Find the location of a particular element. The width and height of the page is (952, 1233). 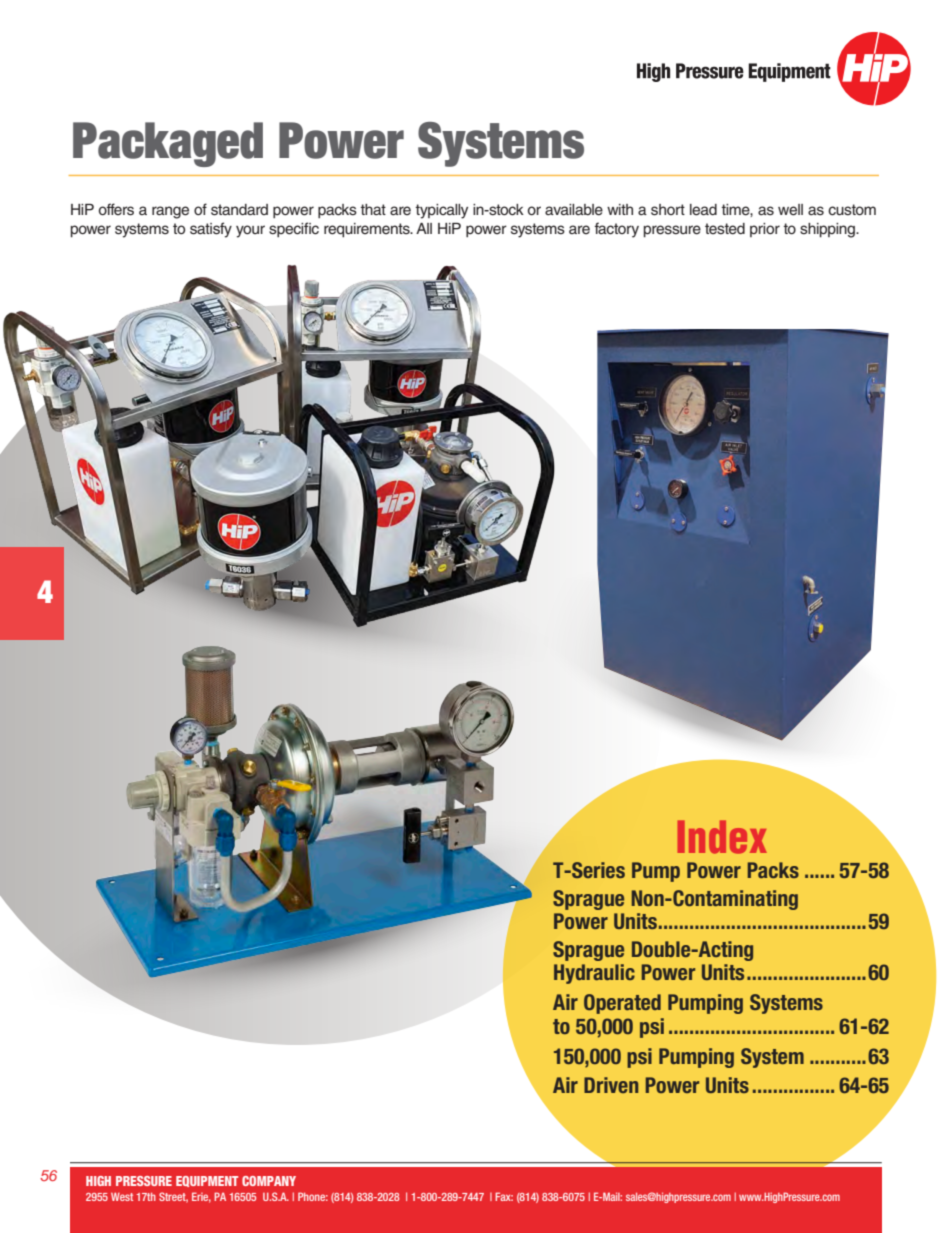

requirements is located at coordinates (368, 230).
